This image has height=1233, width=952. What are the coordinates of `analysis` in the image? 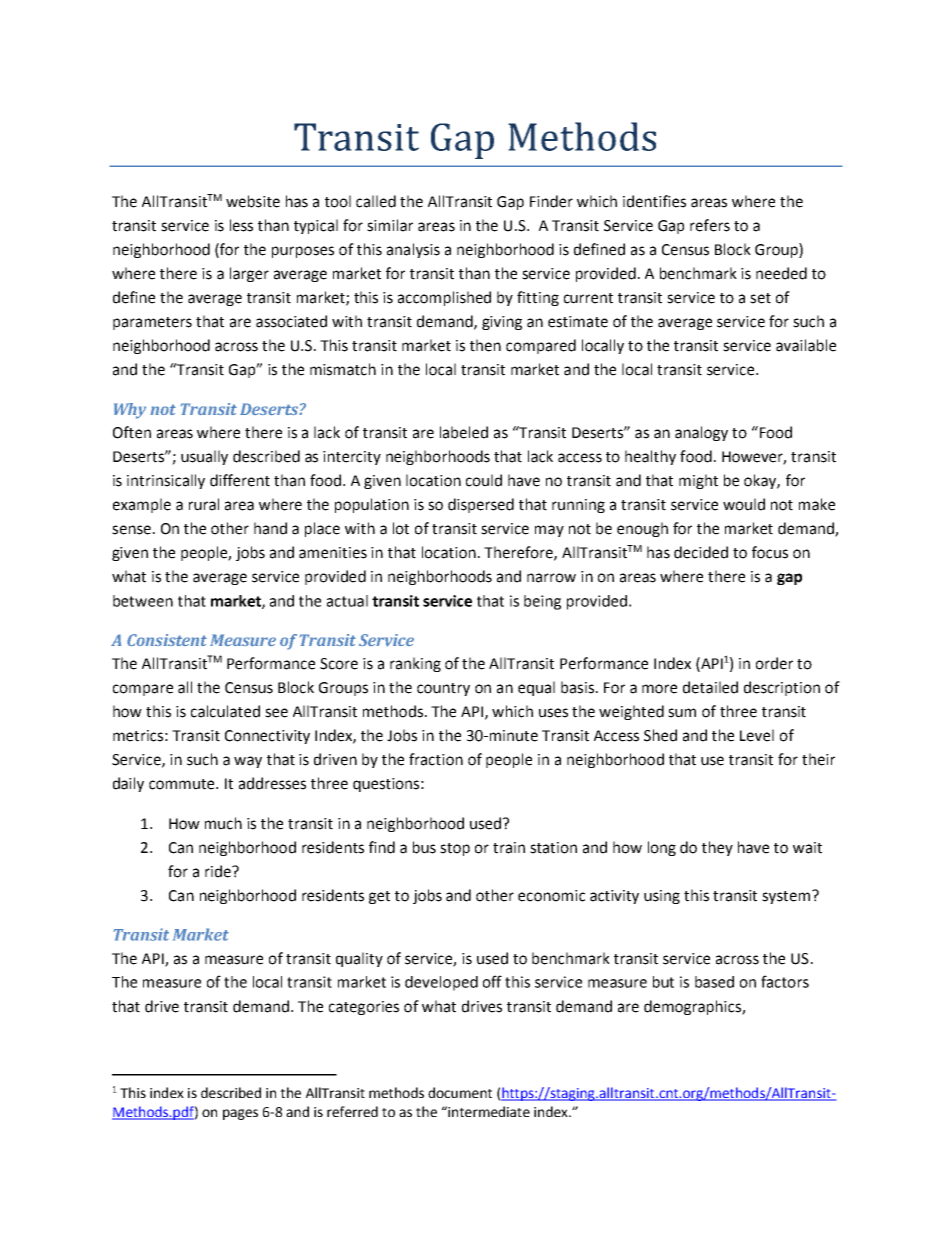 It's located at (413, 250).
